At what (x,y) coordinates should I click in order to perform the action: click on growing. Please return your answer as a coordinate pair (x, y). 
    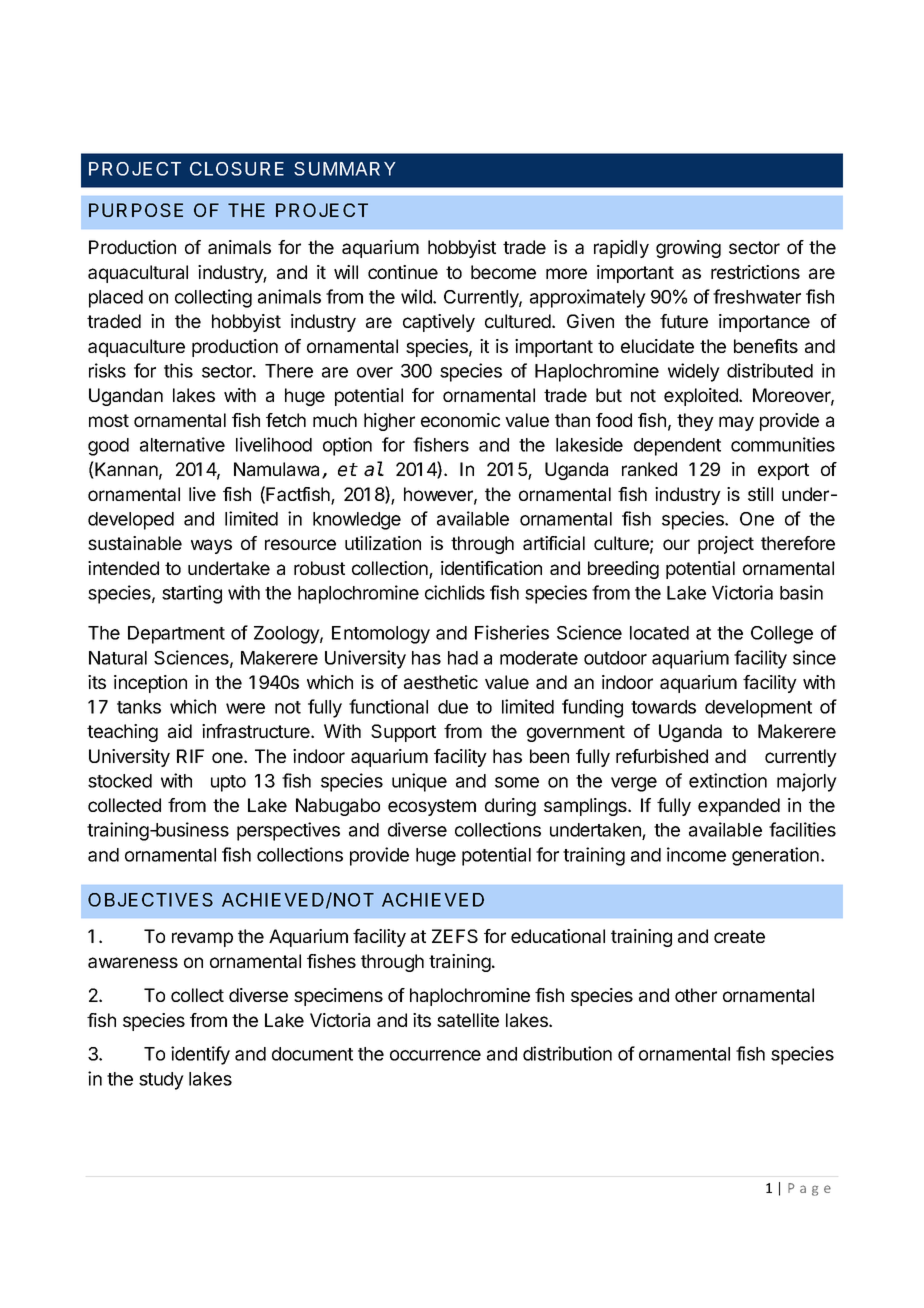
    Looking at the image, I should click on (688, 249).
